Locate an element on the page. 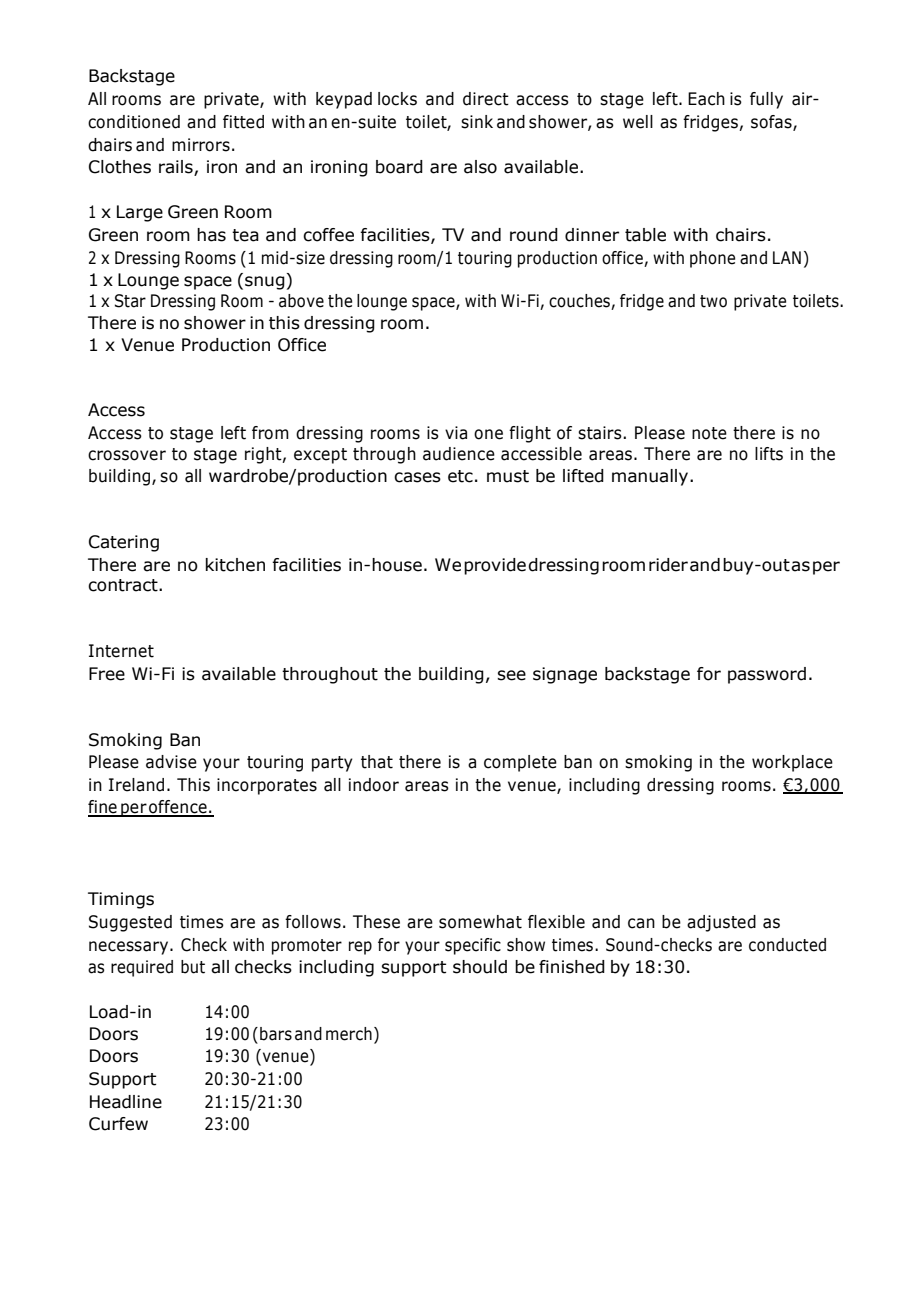 The image size is (924, 1308). sink is located at coordinates (477, 122).
